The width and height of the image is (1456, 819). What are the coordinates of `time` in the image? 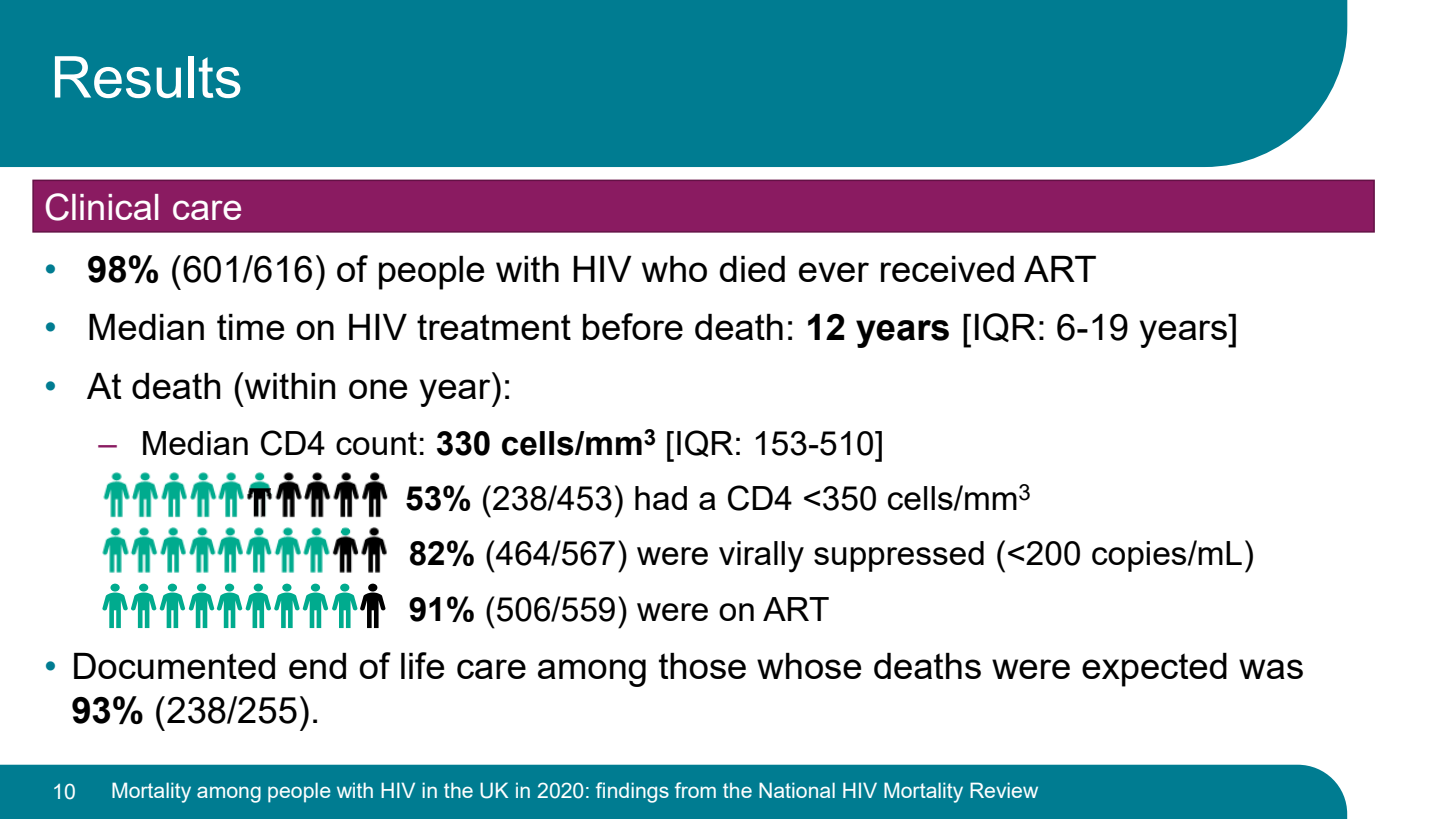 It's located at (250, 327).
